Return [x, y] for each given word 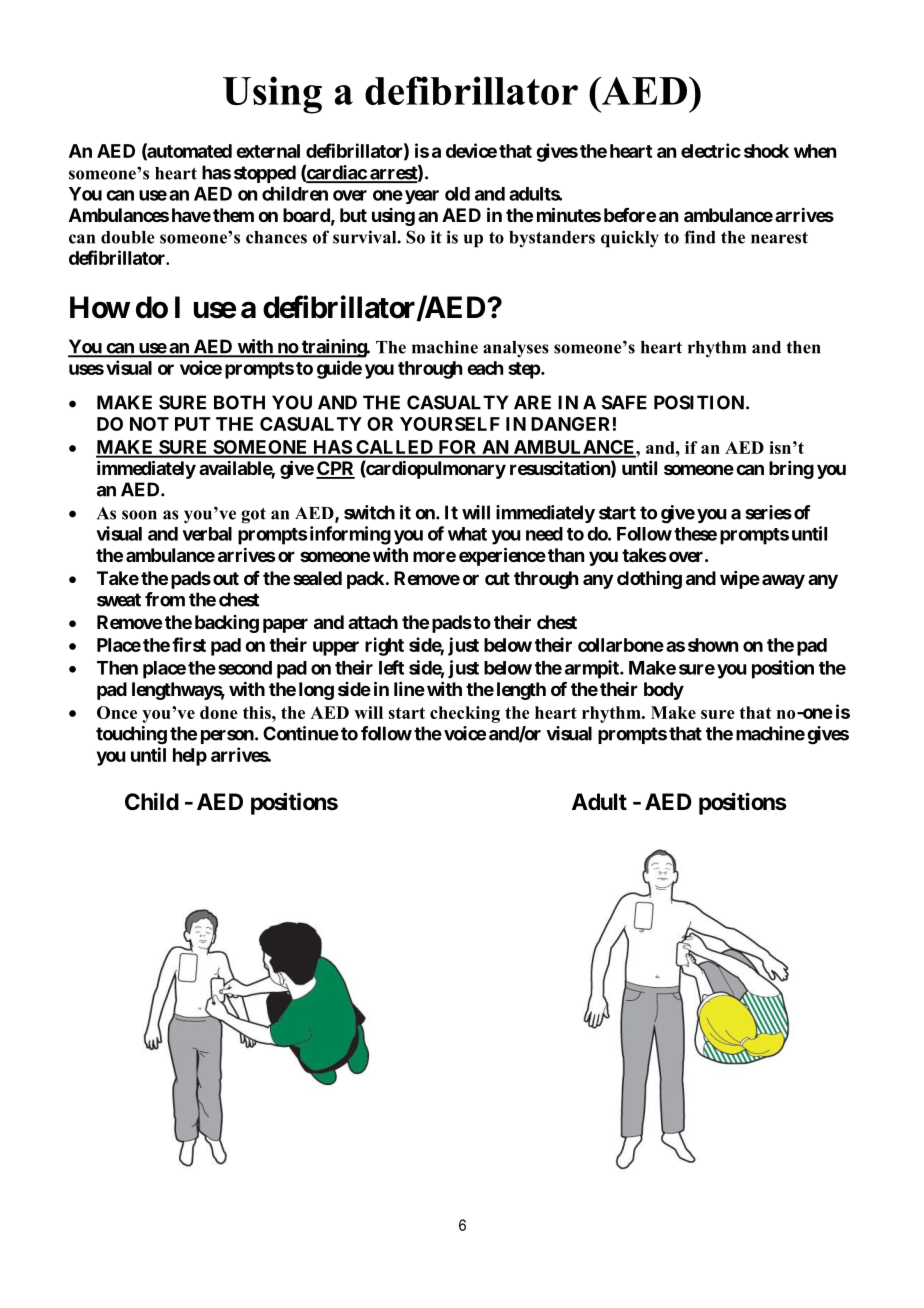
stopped [265, 174]
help [190, 757]
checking [465, 714]
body [664, 691]
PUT [193, 424]
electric [711, 150]
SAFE [624, 402]
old [457, 194]
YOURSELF [450, 424]
